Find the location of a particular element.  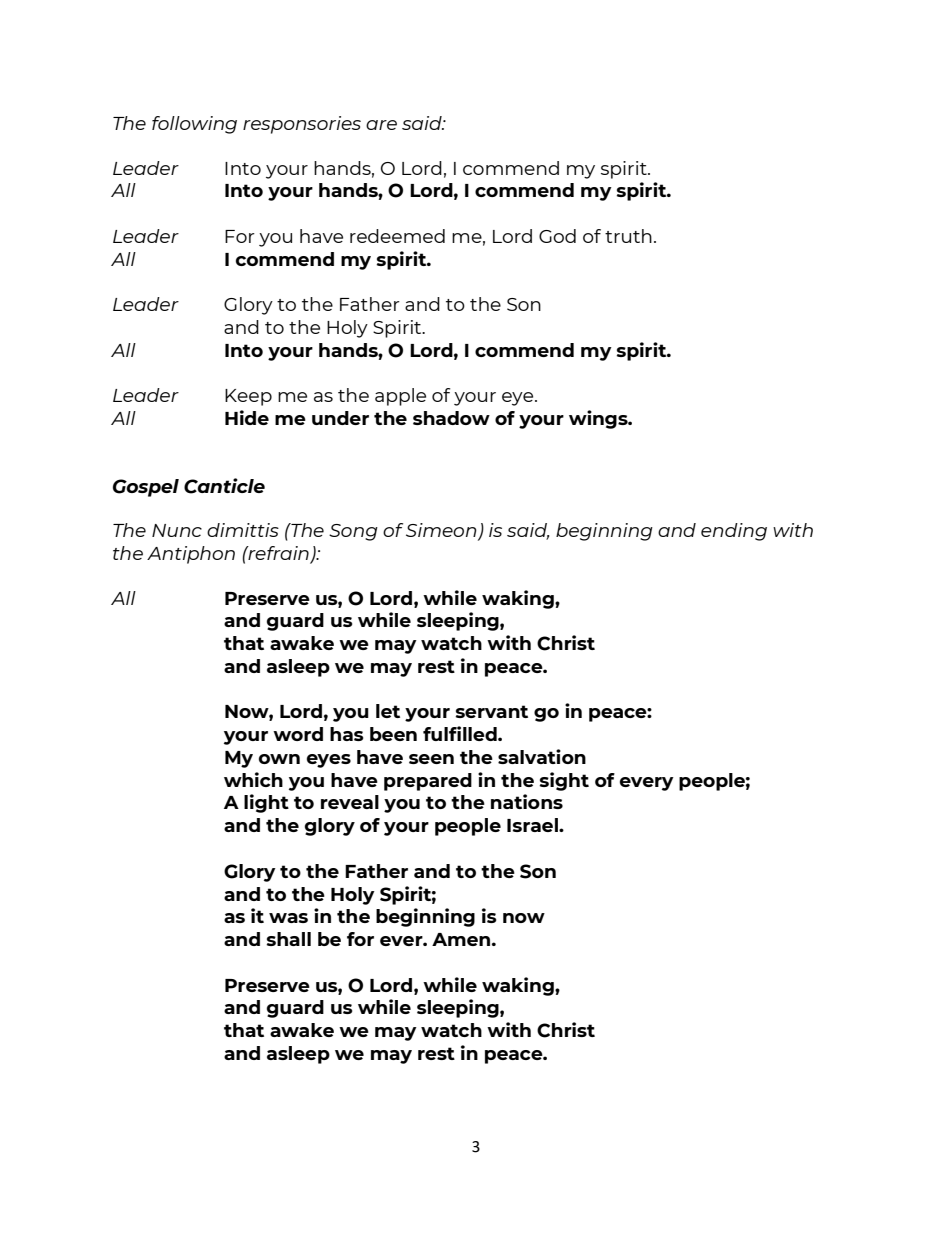

truth is located at coordinates (628, 236).
